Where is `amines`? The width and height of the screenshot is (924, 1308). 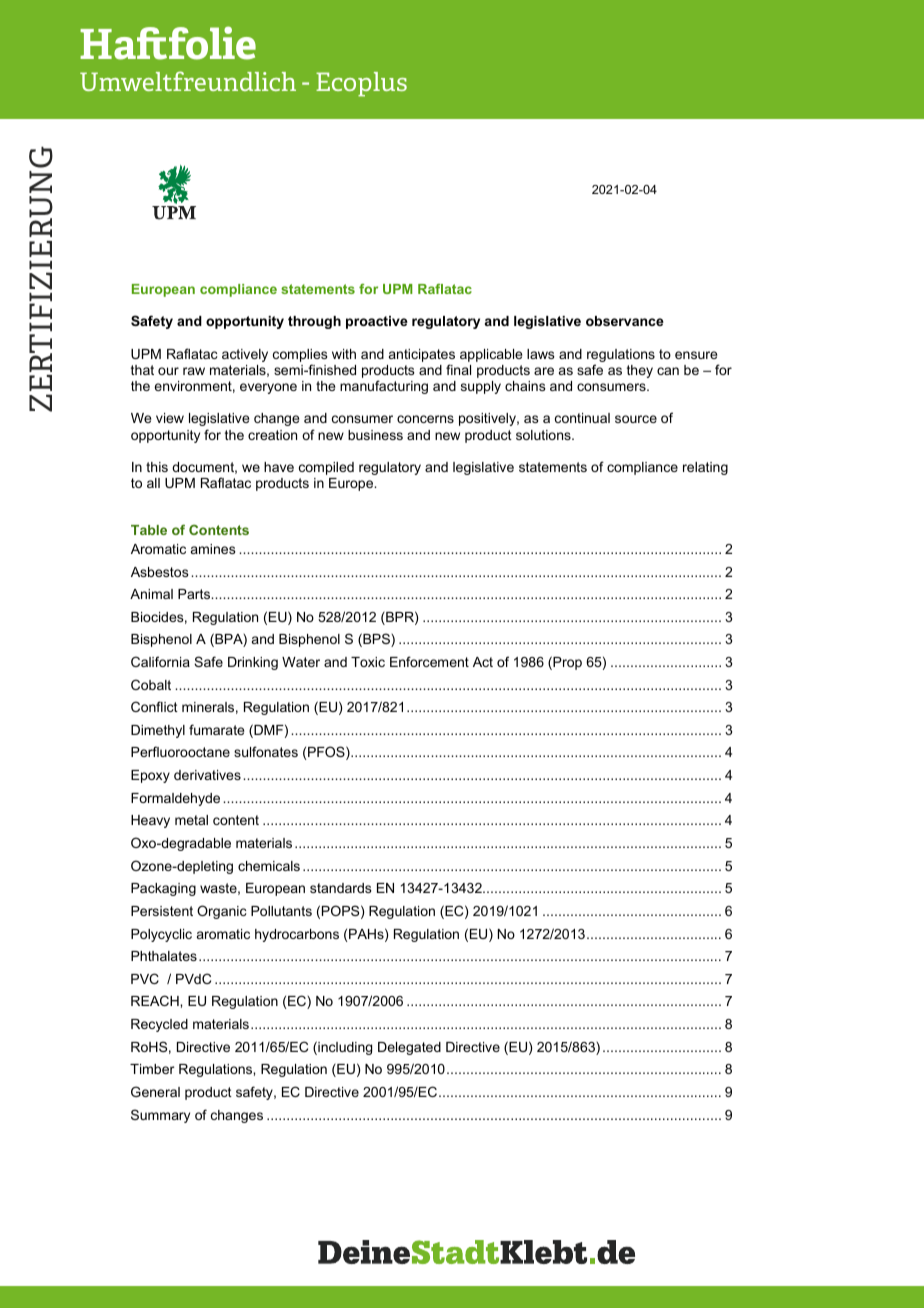
amines is located at coordinates (213, 549).
